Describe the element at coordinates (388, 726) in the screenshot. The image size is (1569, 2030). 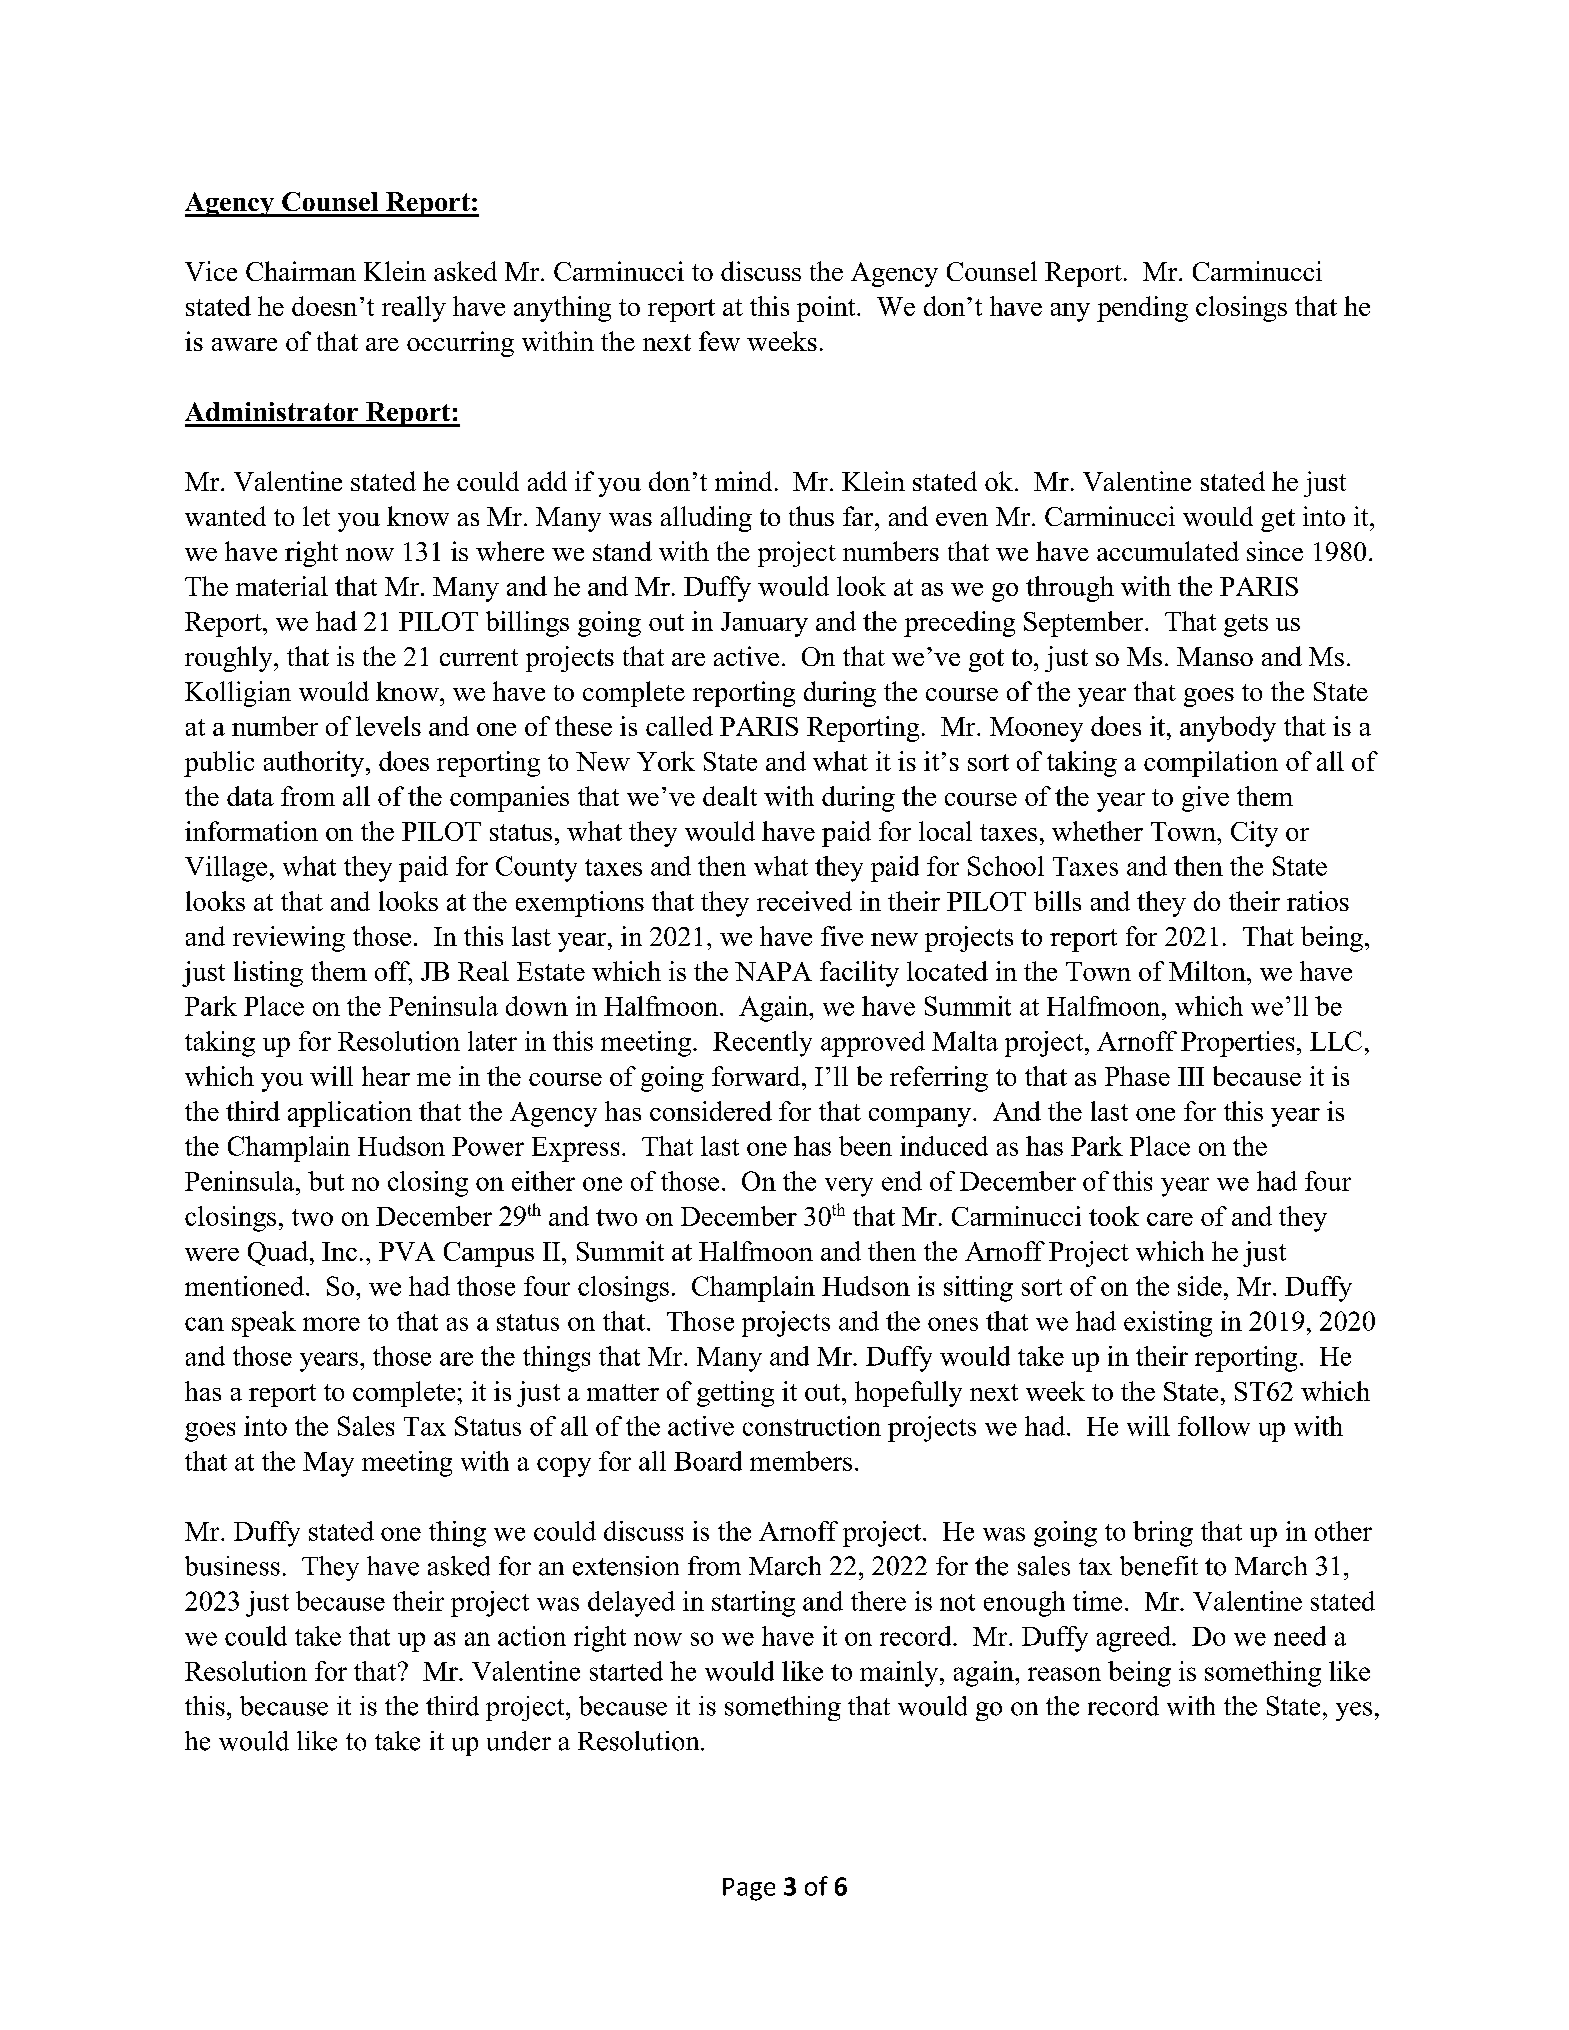
I see `levels` at that location.
